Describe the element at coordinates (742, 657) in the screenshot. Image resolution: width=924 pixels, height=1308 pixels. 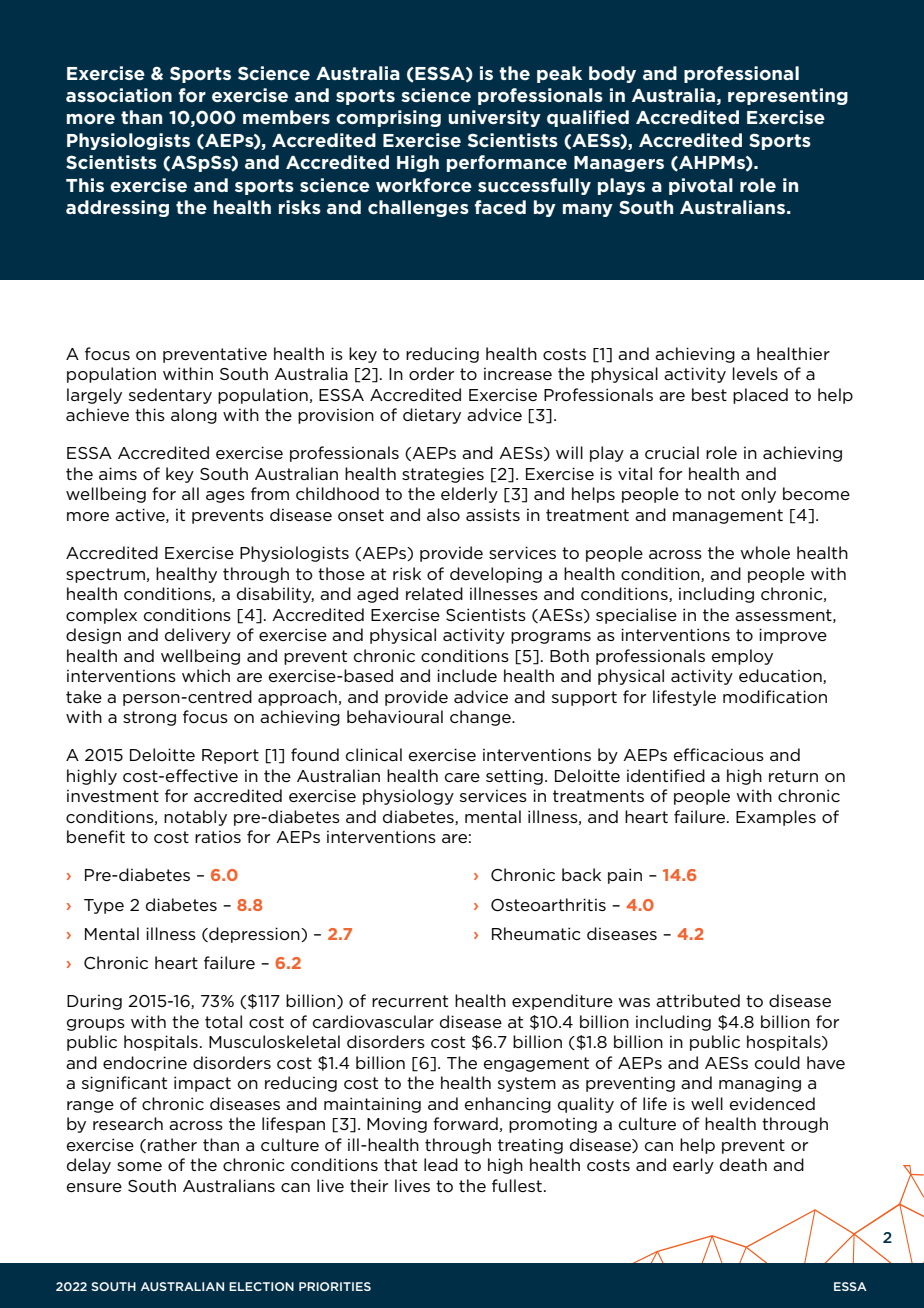
I see `employ` at that location.
